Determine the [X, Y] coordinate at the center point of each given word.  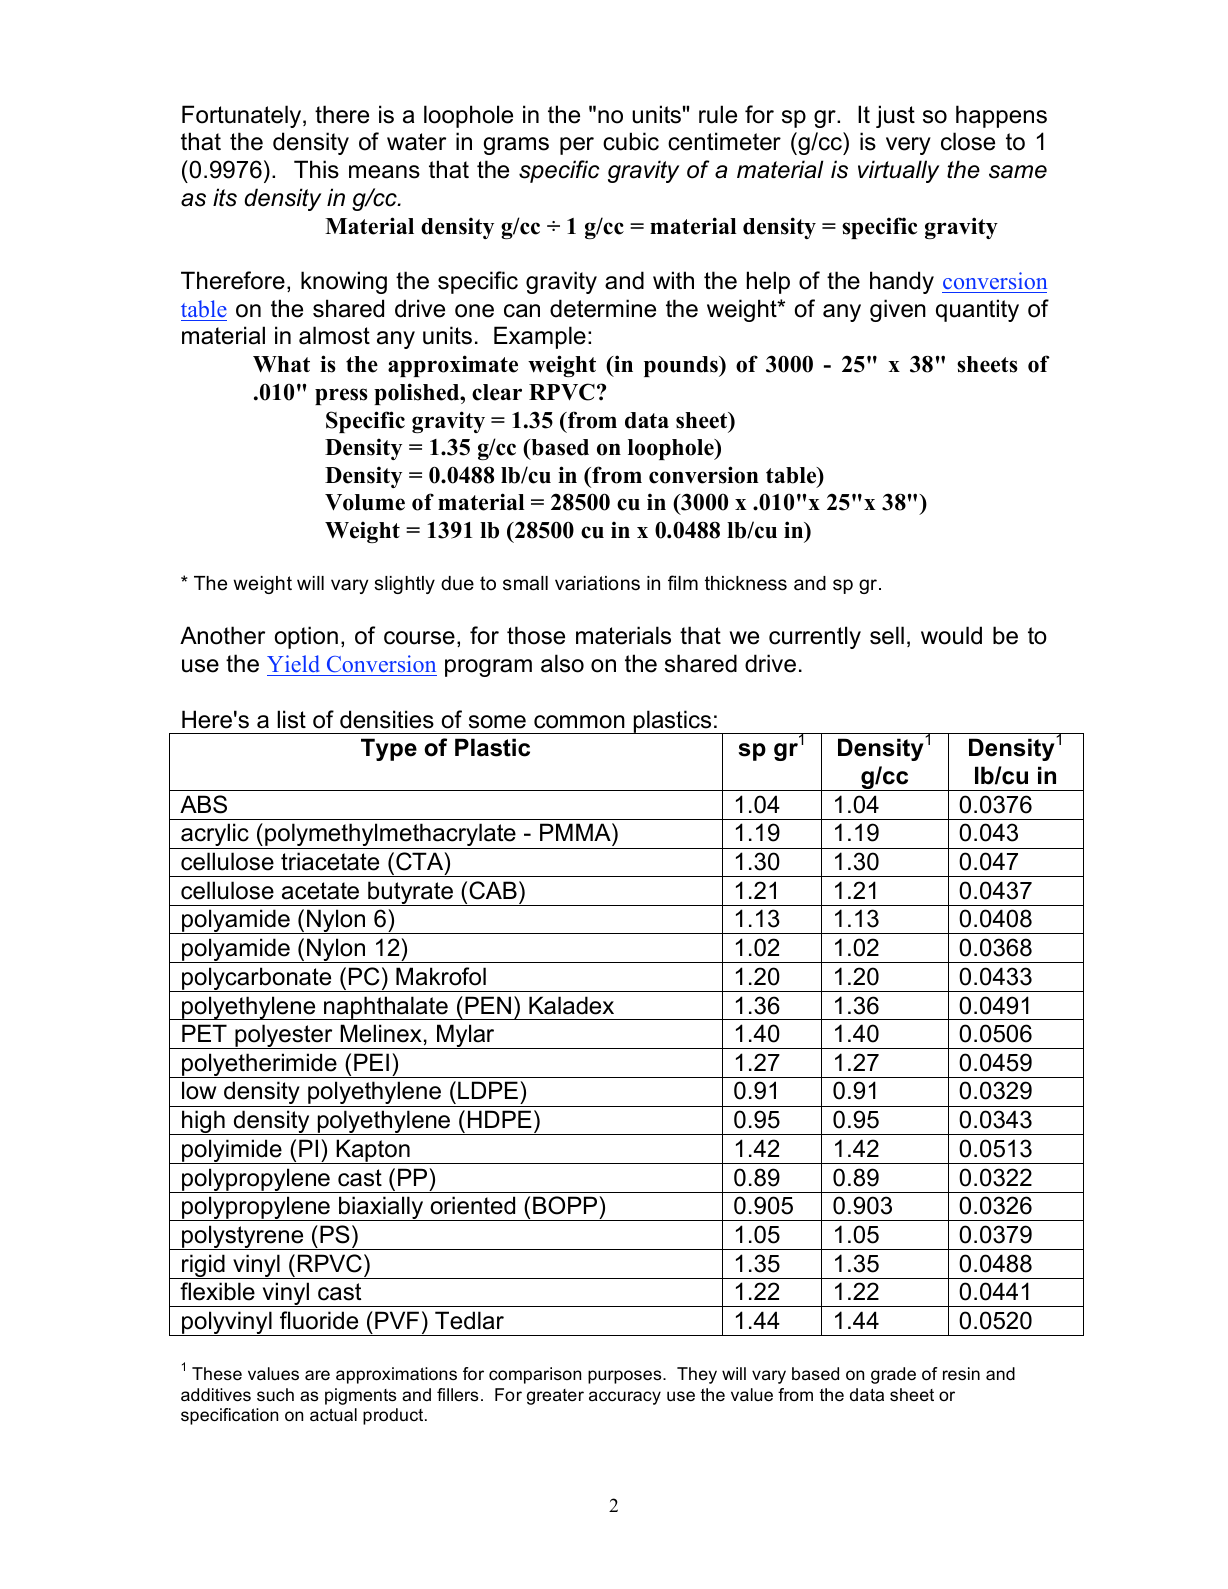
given [898, 310]
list [291, 719]
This [316, 169]
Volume [365, 502]
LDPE [488, 1090]
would [951, 635]
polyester [284, 1036]
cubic [631, 141]
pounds [682, 366]
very [908, 146]
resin [961, 1374]
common [579, 722]
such [275, 1395]
